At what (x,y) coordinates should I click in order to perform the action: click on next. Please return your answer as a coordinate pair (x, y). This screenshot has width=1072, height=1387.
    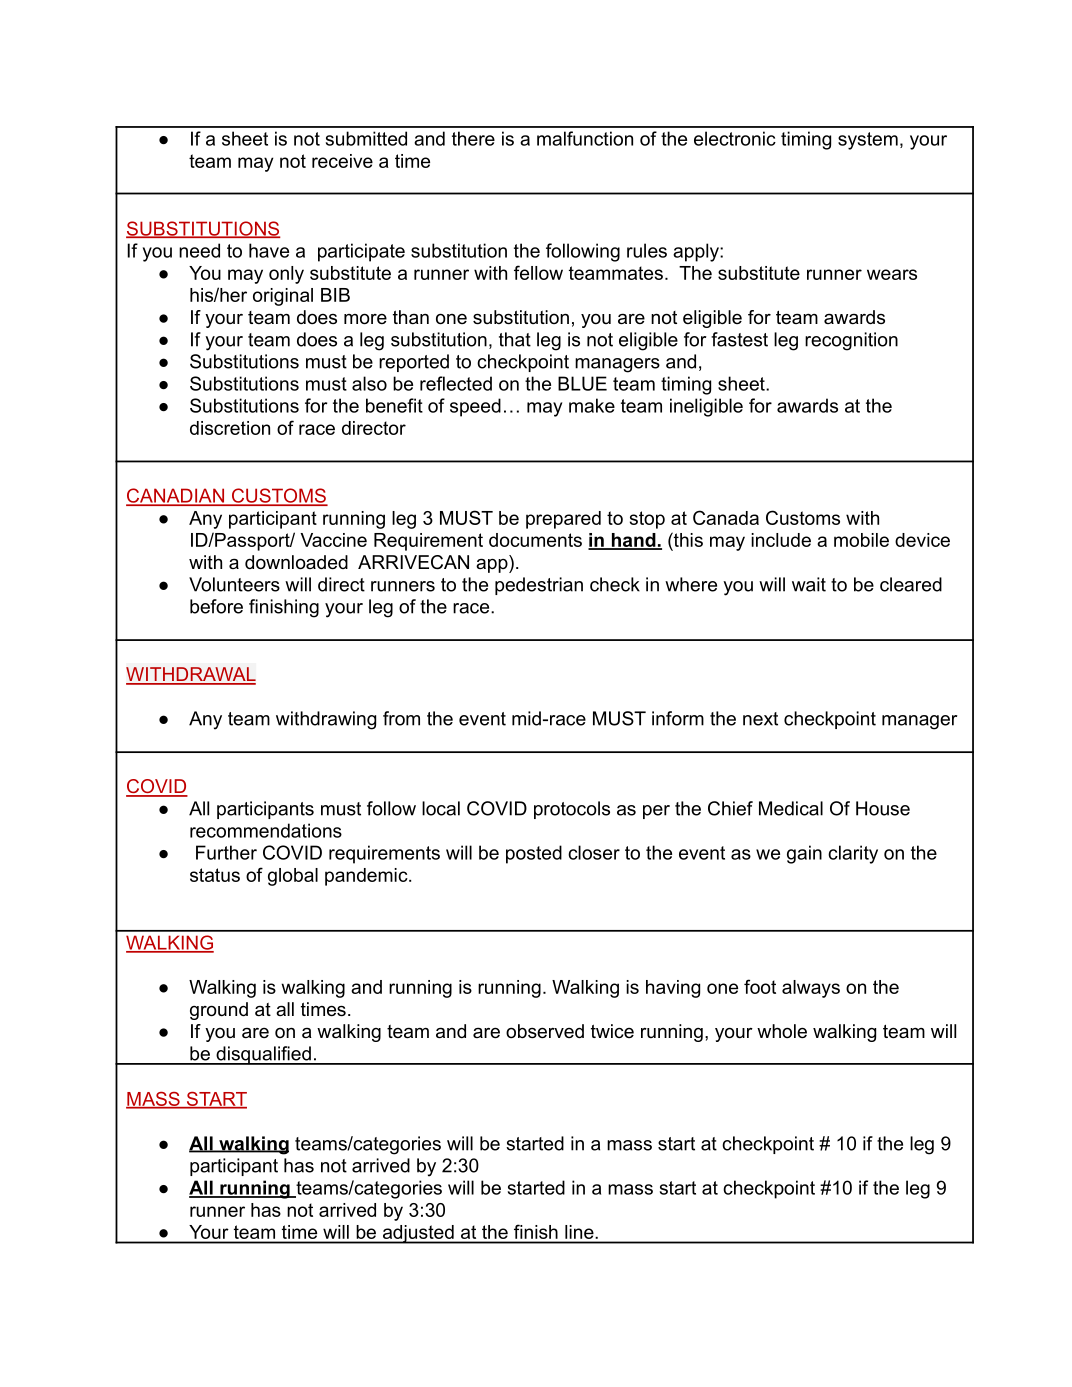
    Looking at the image, I should click on (760, 719).
